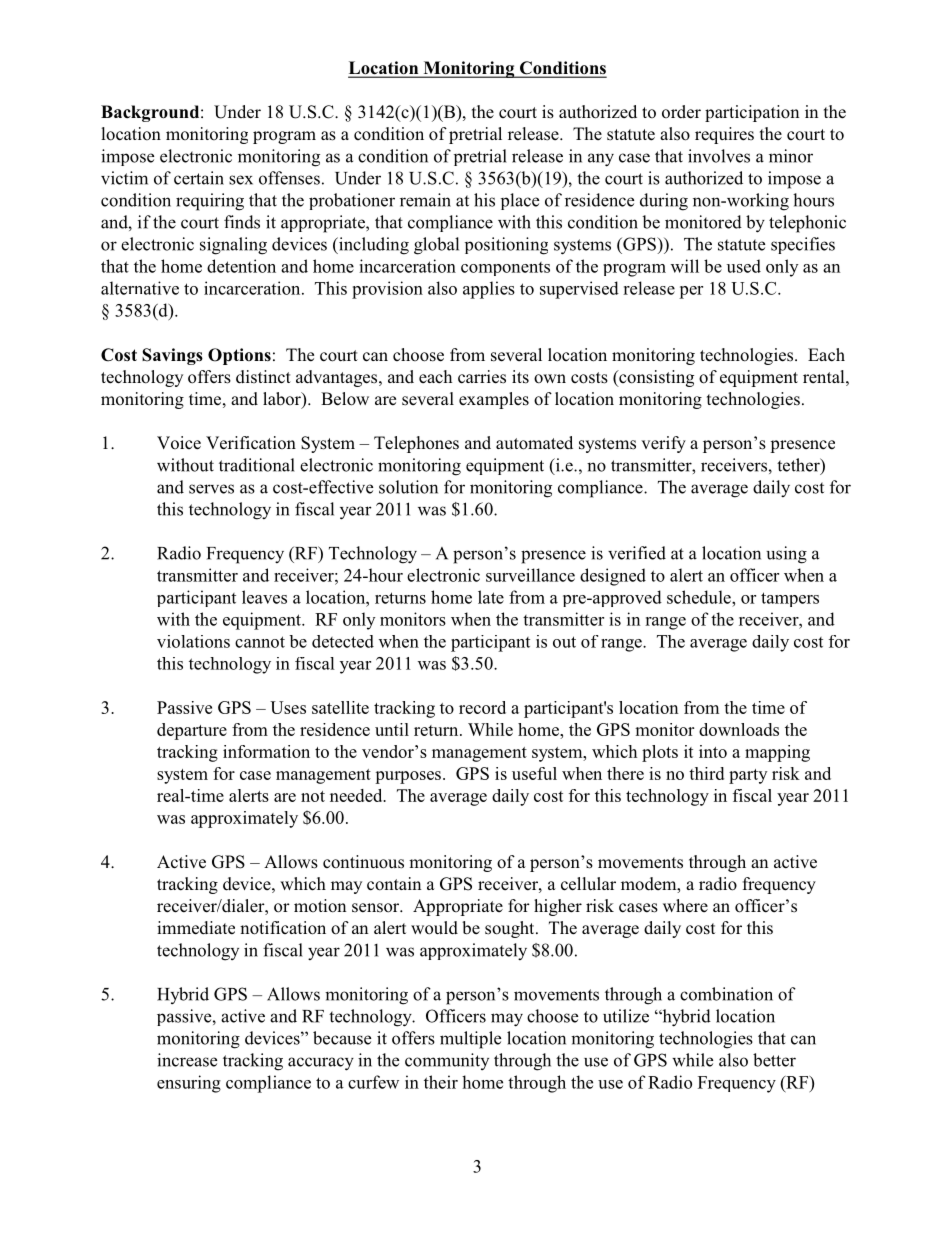 The image size is (952, 1233). What do you see at coordinates (425, 200) in the page?
I see `remain` at bounding box center [425, 200].
